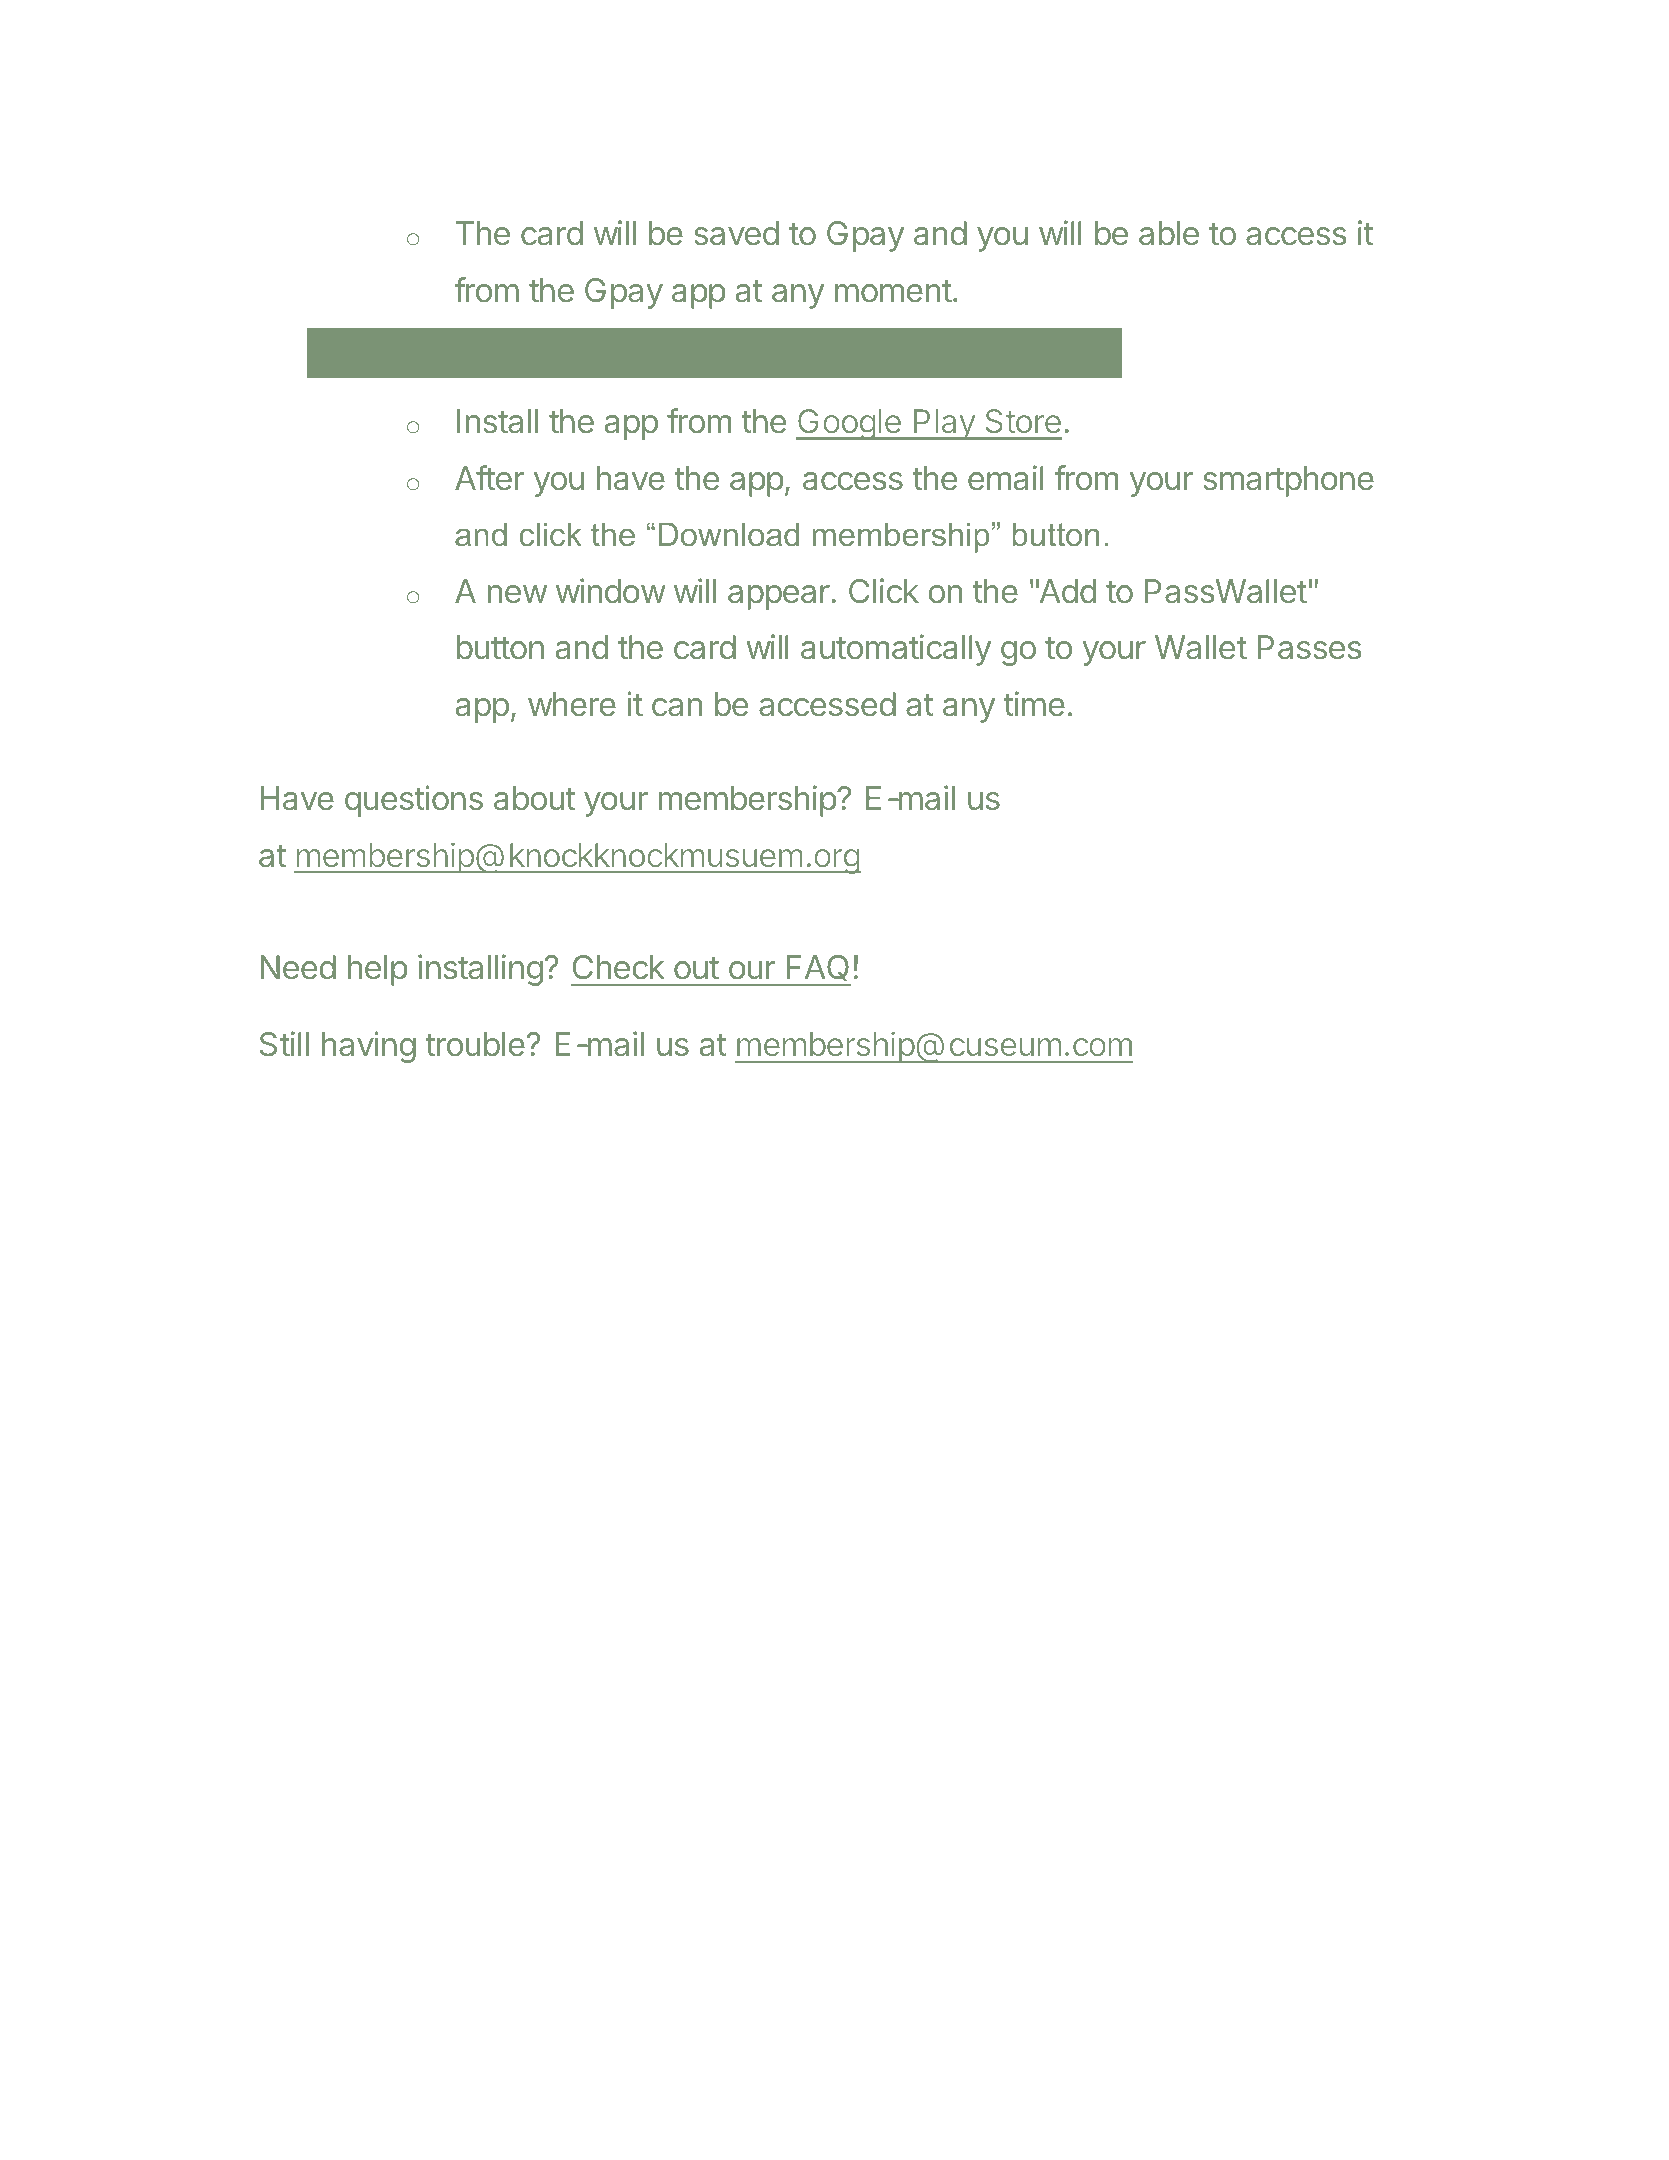 This screenshot has width=1669, height=2160. Describe the element at coordinates (369, 1047) in the screenshot. I see `having` at that location.
